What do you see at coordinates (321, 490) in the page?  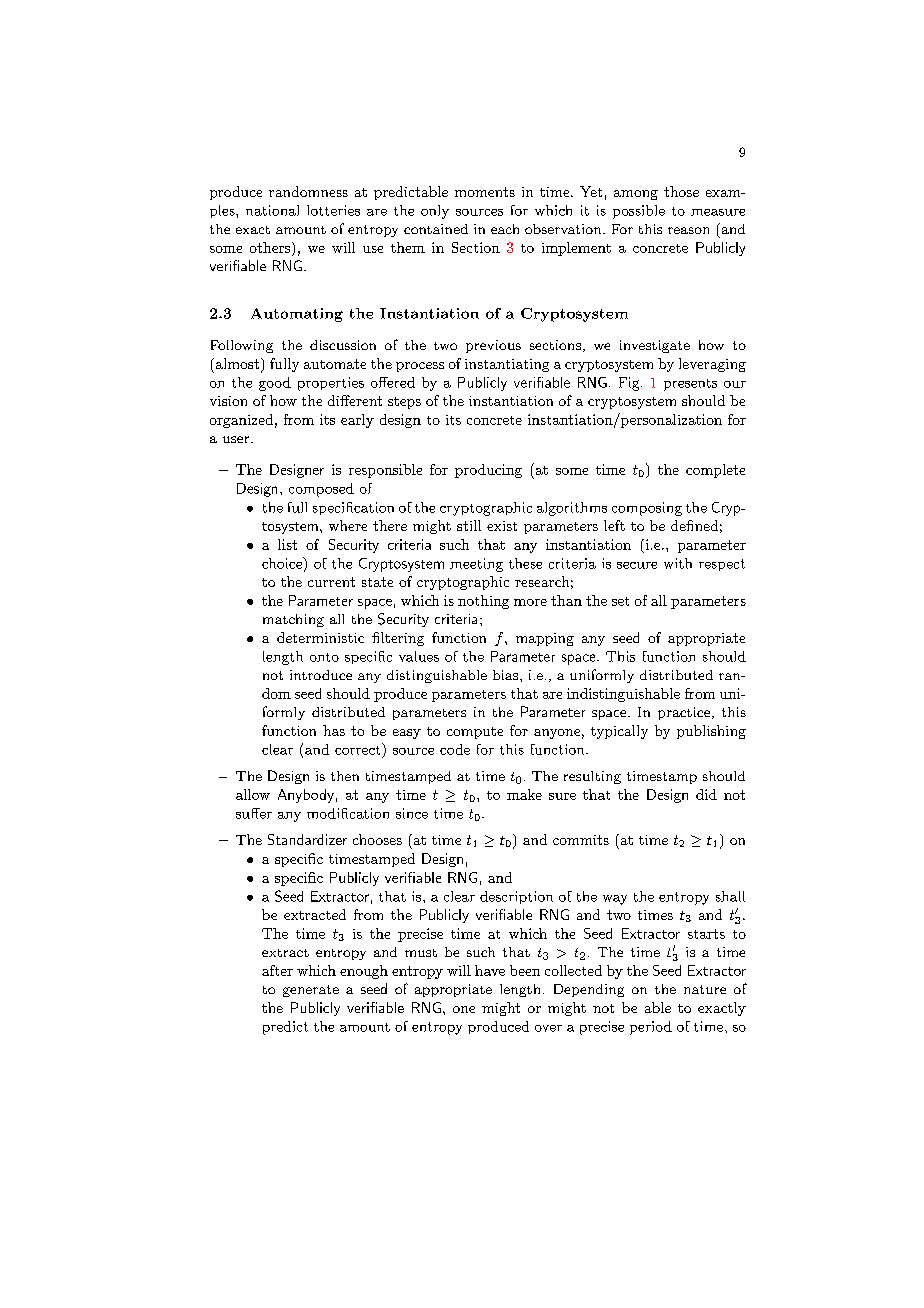 I see `composed` at bounding box center [321, 490].
